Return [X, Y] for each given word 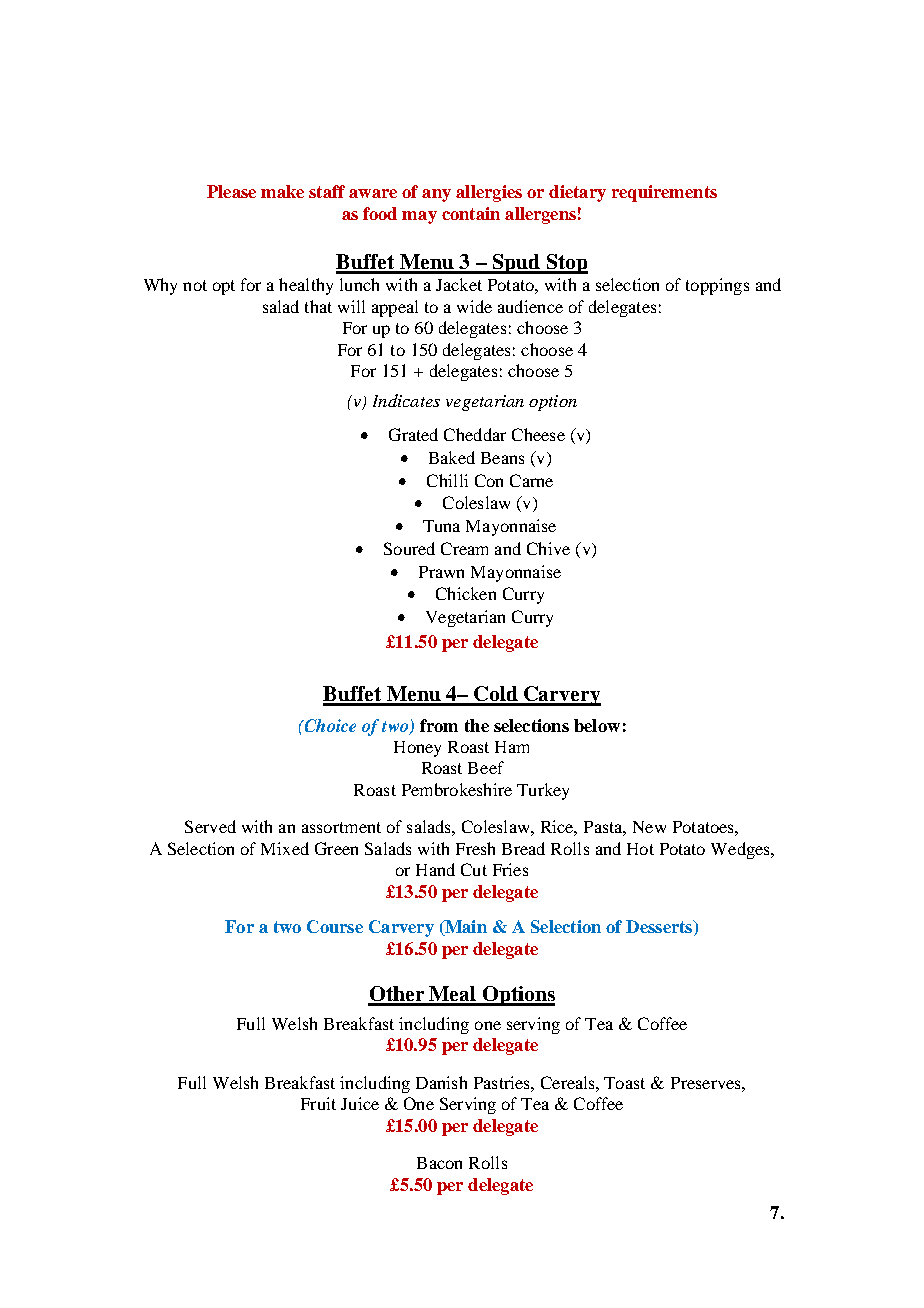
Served [210, 826]
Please [231, 191]
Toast [624, 1083]
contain [471, 213]
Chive [548, 548]
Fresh [475, 848]
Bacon [439, 1163]
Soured [409, 548]
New [649, 827]
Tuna [441, 526]
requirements [664, 193]
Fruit [318, 1103]
